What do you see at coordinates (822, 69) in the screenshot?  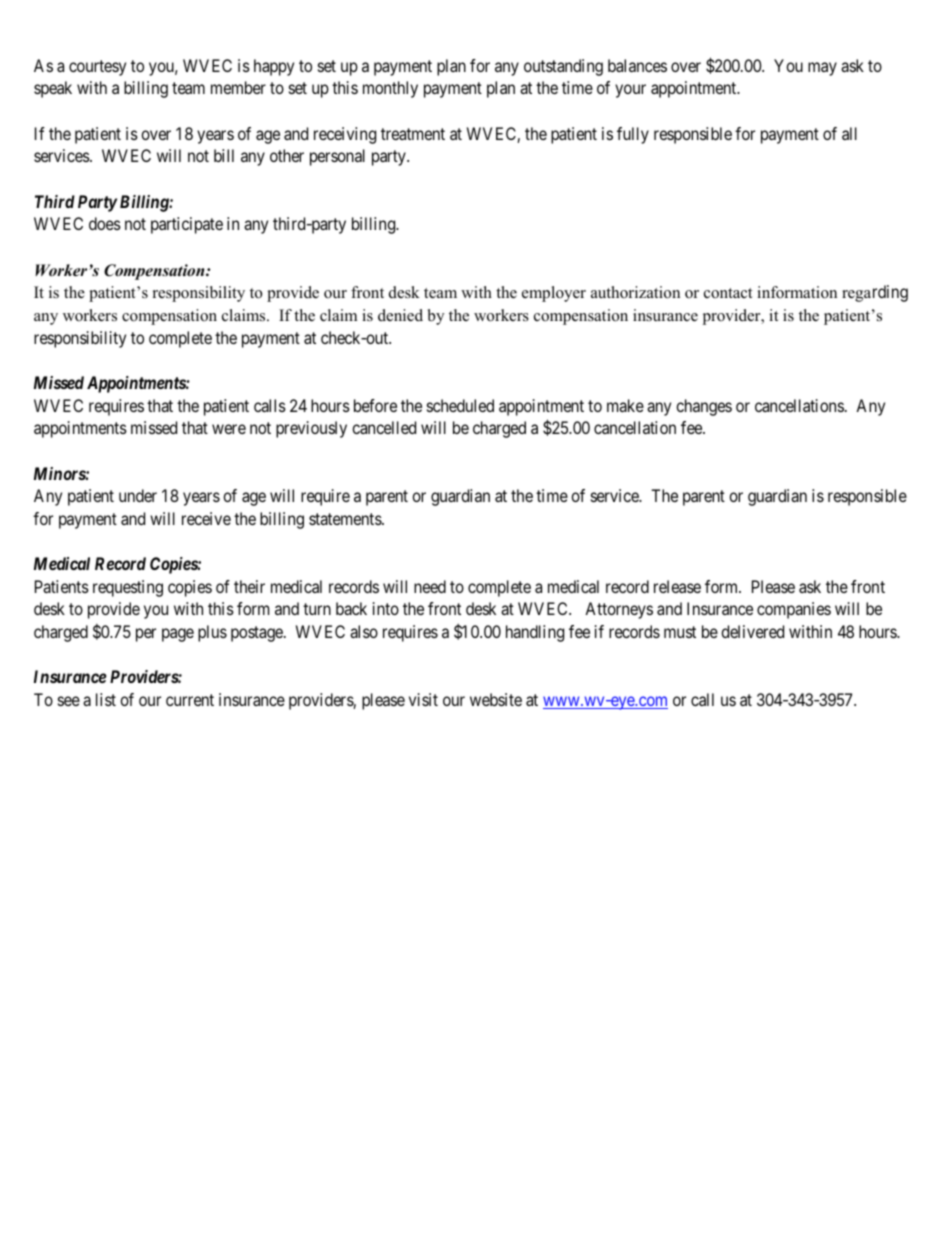 I see `may` at bounding box center [822, 69].
